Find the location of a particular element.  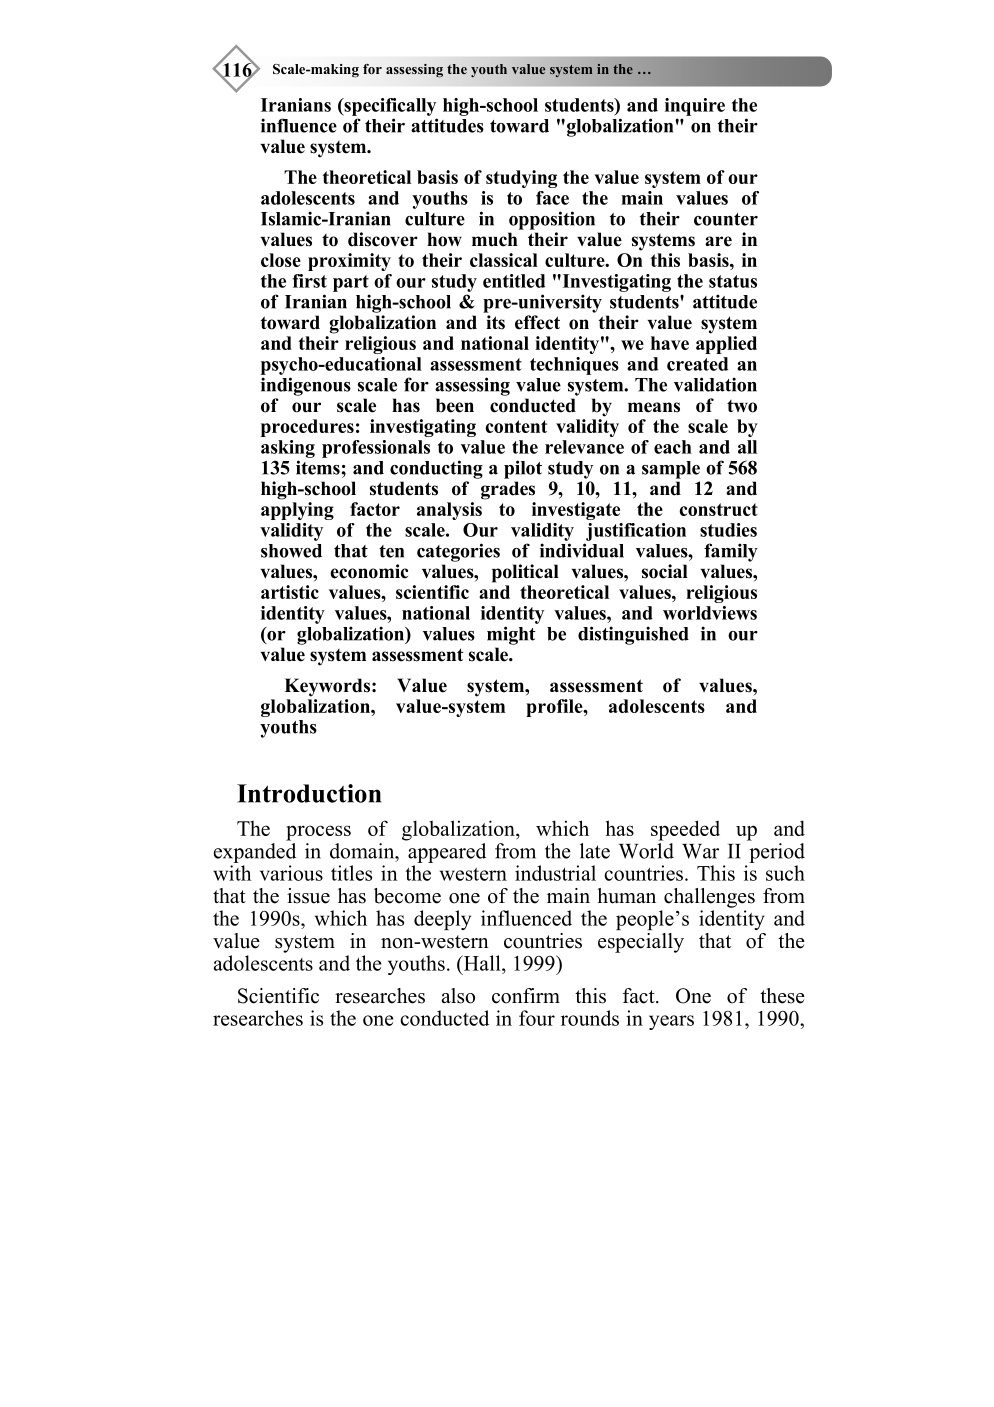

face is located at coordinates (552, 198).
